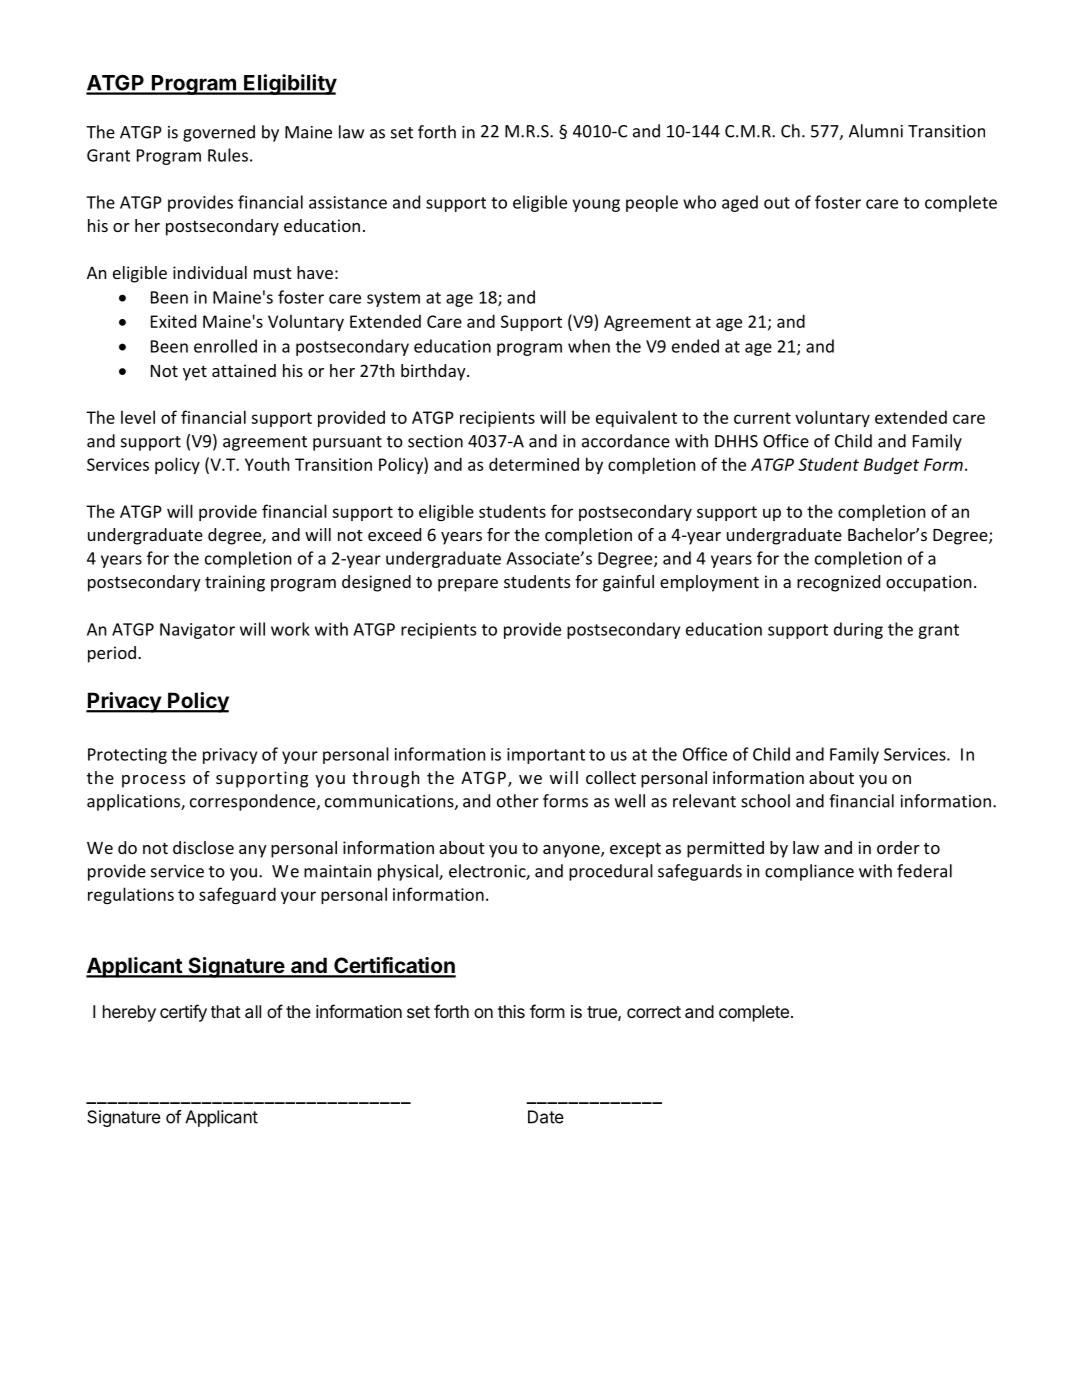  I want to click on certify, so click(183, 1013).
